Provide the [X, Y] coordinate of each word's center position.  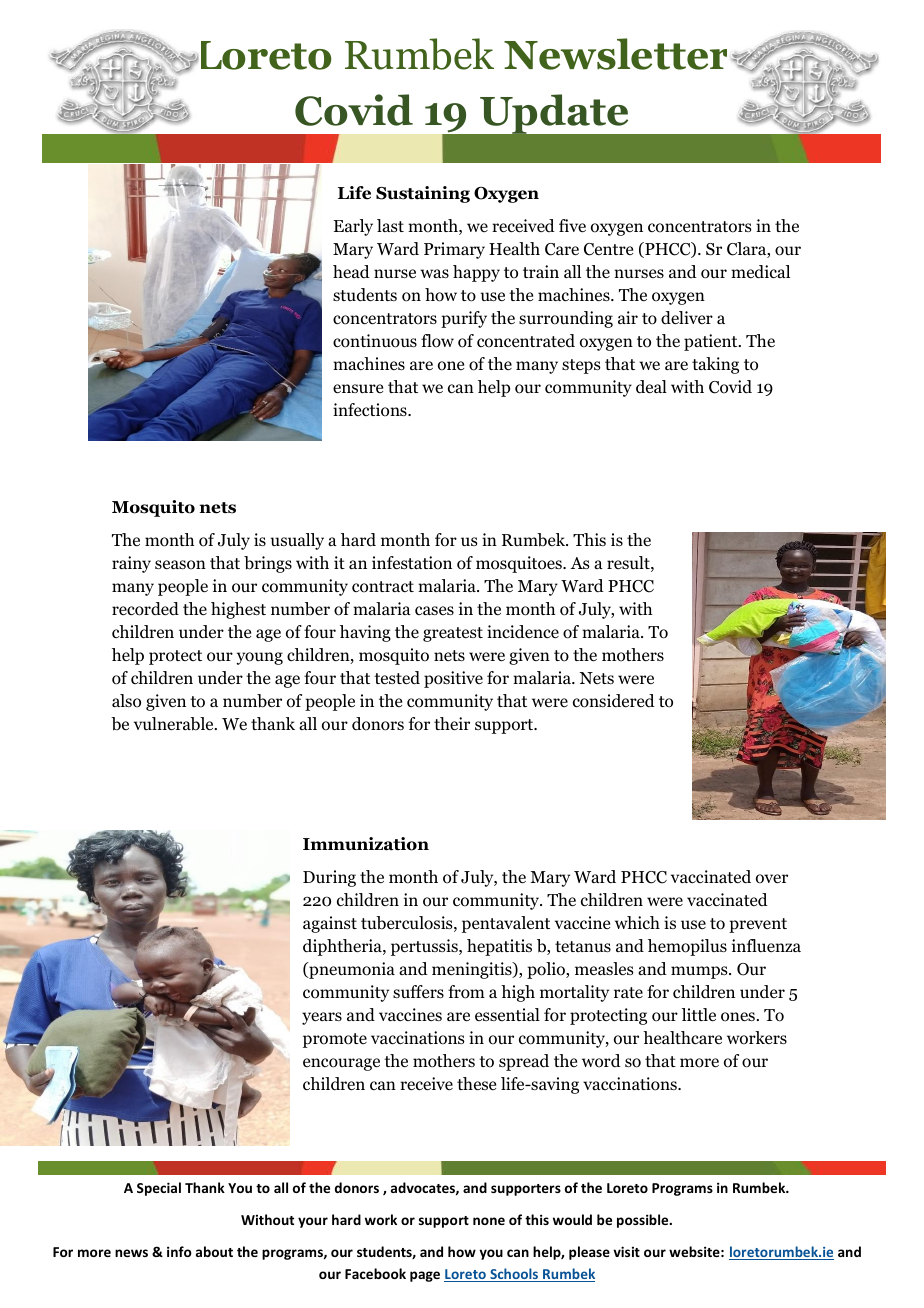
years [322, 1018]
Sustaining [423, 194]
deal [651, 387]
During [329, 878]
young [260, 658]
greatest [453, 634]
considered [614, 701]
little [699, 1014]
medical [760, 272]
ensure [358, 389]
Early [353, 227]
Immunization [366, 844]
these [476, 1083]
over [772, 879]
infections [371, 410]
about [214, 1251]
